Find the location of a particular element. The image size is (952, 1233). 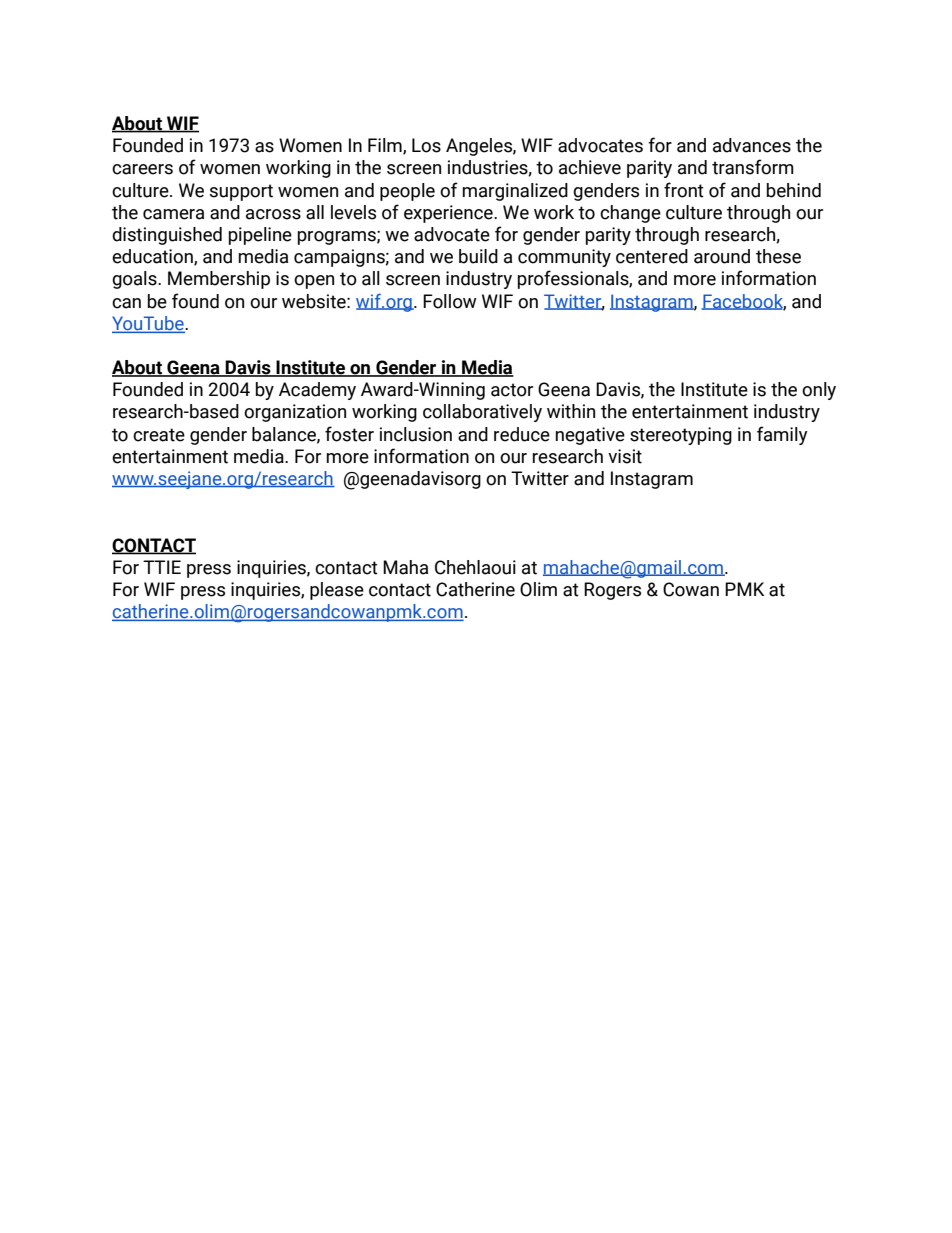

careers is located at coordinates (142, 169).
